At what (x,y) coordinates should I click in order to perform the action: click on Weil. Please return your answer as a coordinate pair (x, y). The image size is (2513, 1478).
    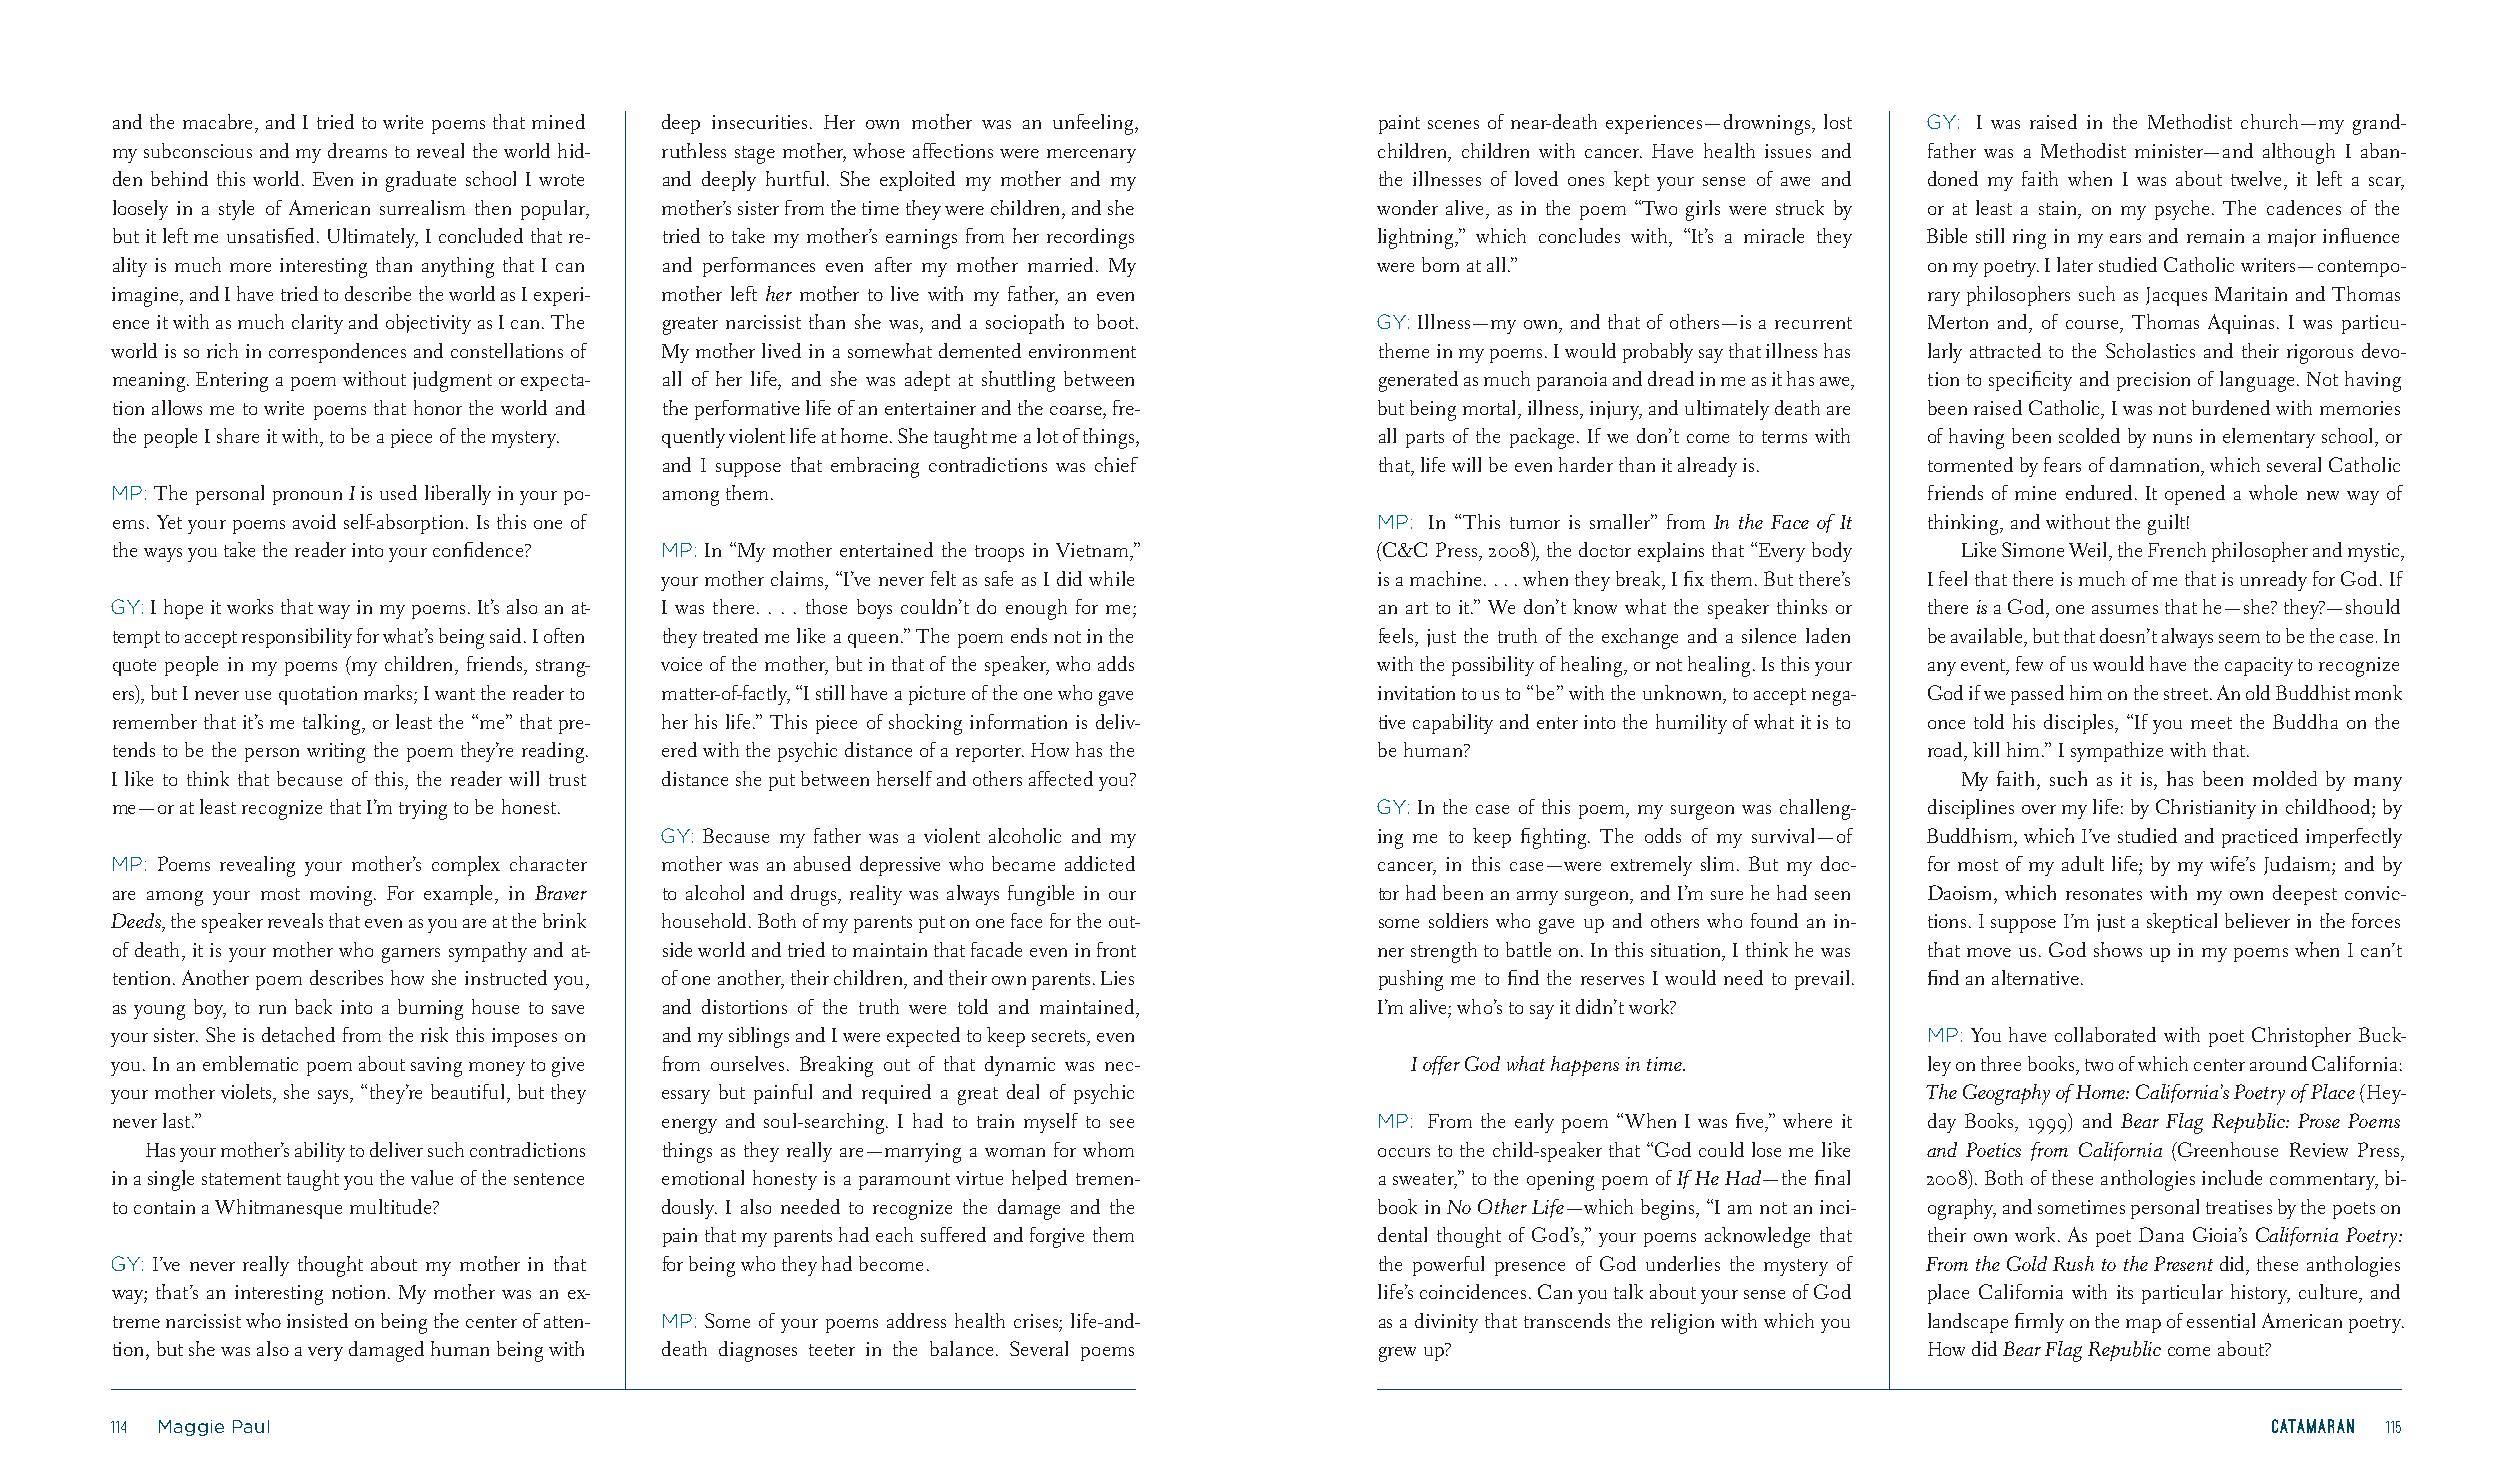
    Looking at the image, I should click on (2089, 549).
